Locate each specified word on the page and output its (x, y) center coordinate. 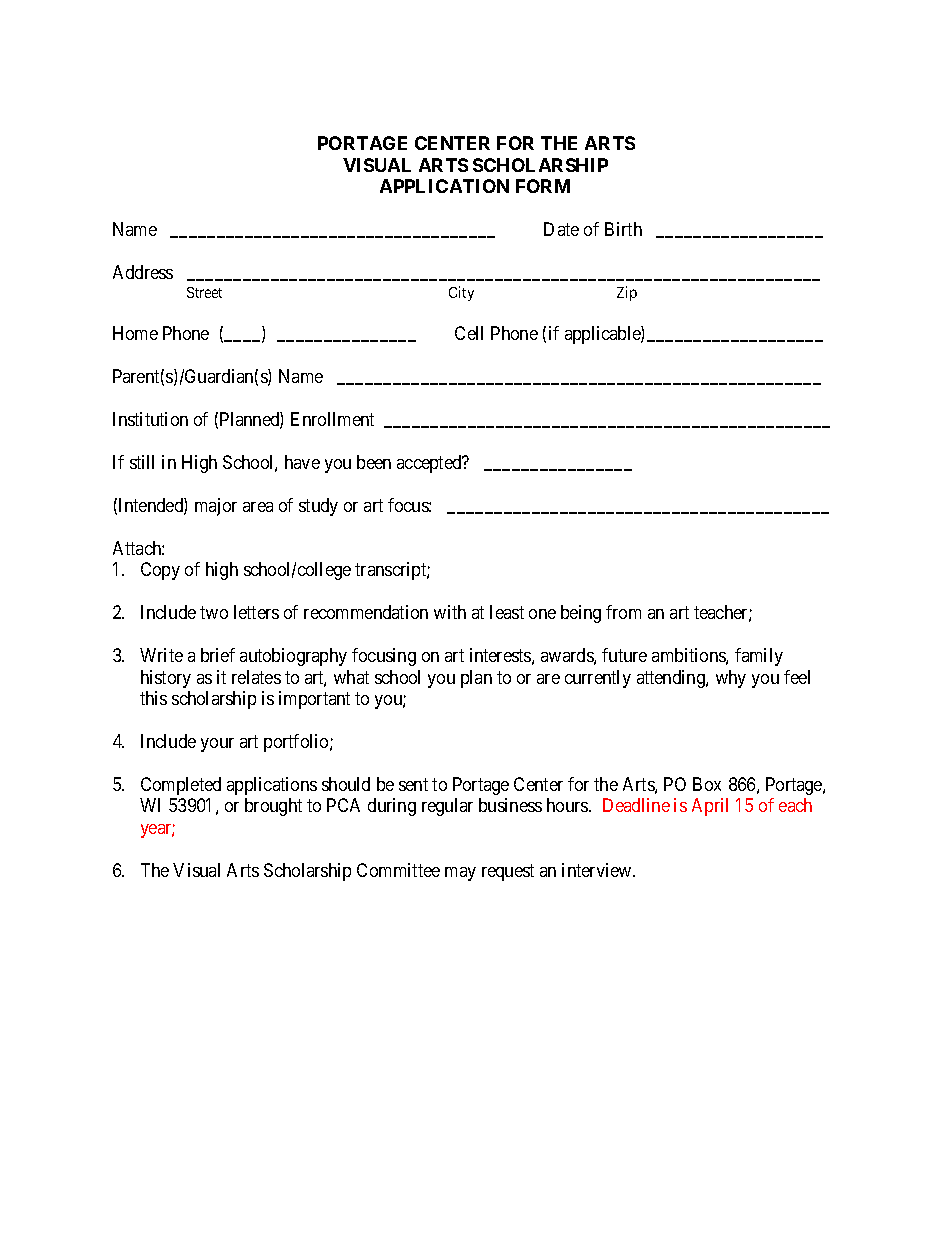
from (623, 612)
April (710, 807)
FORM (543, 186)
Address (143, 272)
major (216, 507)
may (460, 874)
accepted (430, 464)
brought (273, 807)
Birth (623, 229)
